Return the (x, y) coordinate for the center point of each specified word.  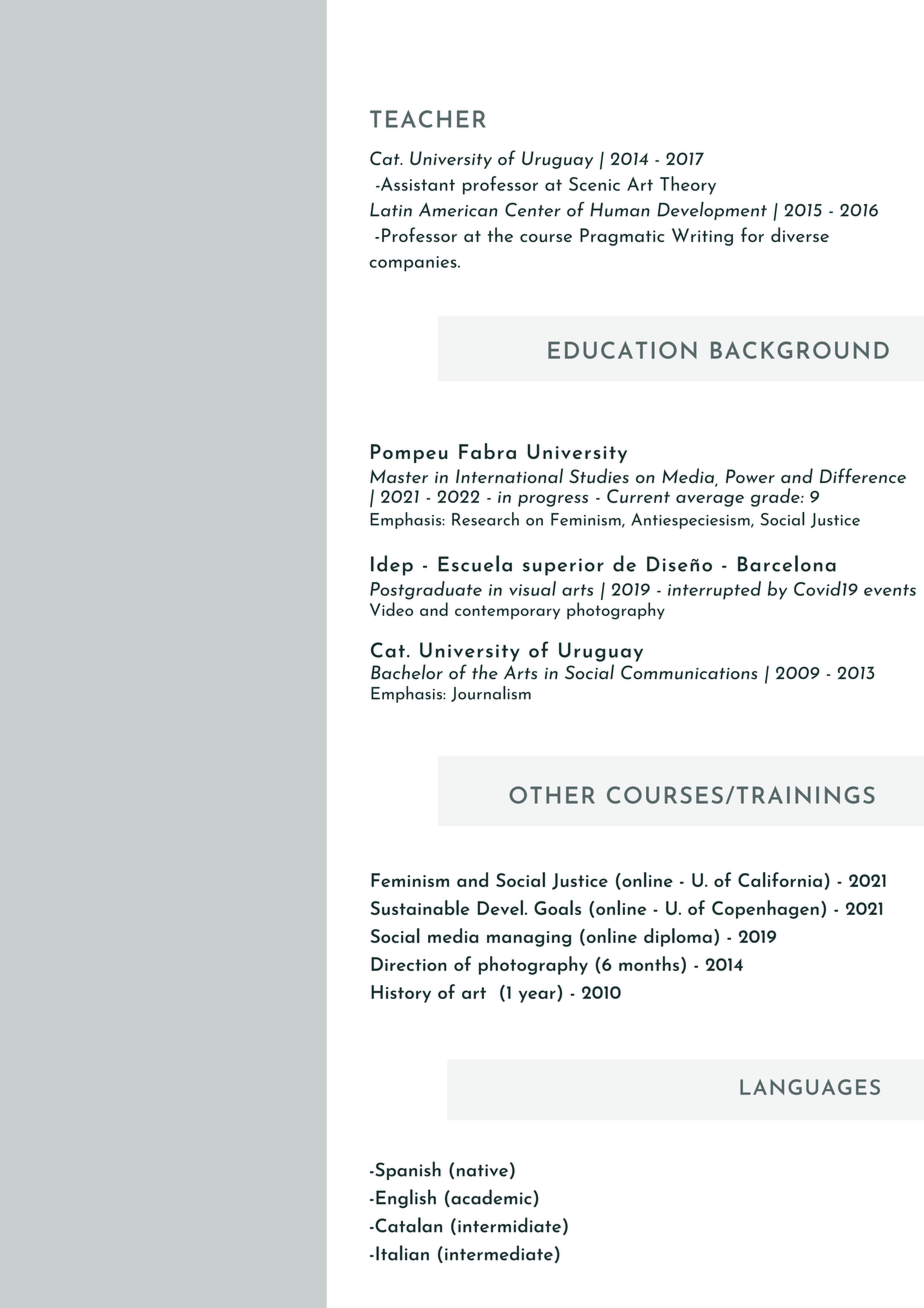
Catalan (407, 1225)
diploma (678, 937)
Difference (863, 475)
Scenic (594, 184)
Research (485, 519)
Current (638, 496)
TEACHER (428, 119)
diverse (800, 234)
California (780, 879)
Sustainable (420, 907)
